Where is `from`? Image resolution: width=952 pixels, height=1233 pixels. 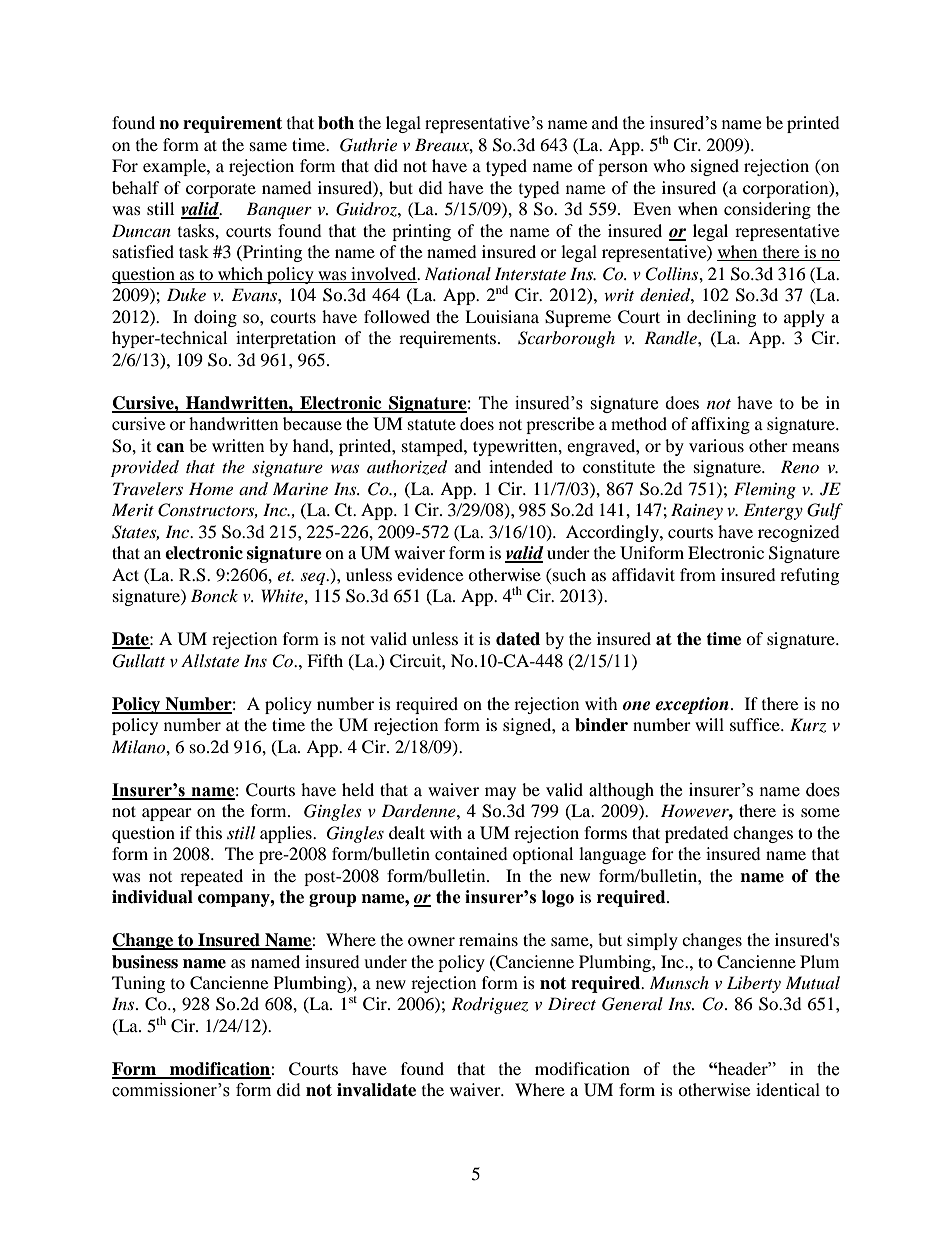
from is located at coordinates (698, 574).
